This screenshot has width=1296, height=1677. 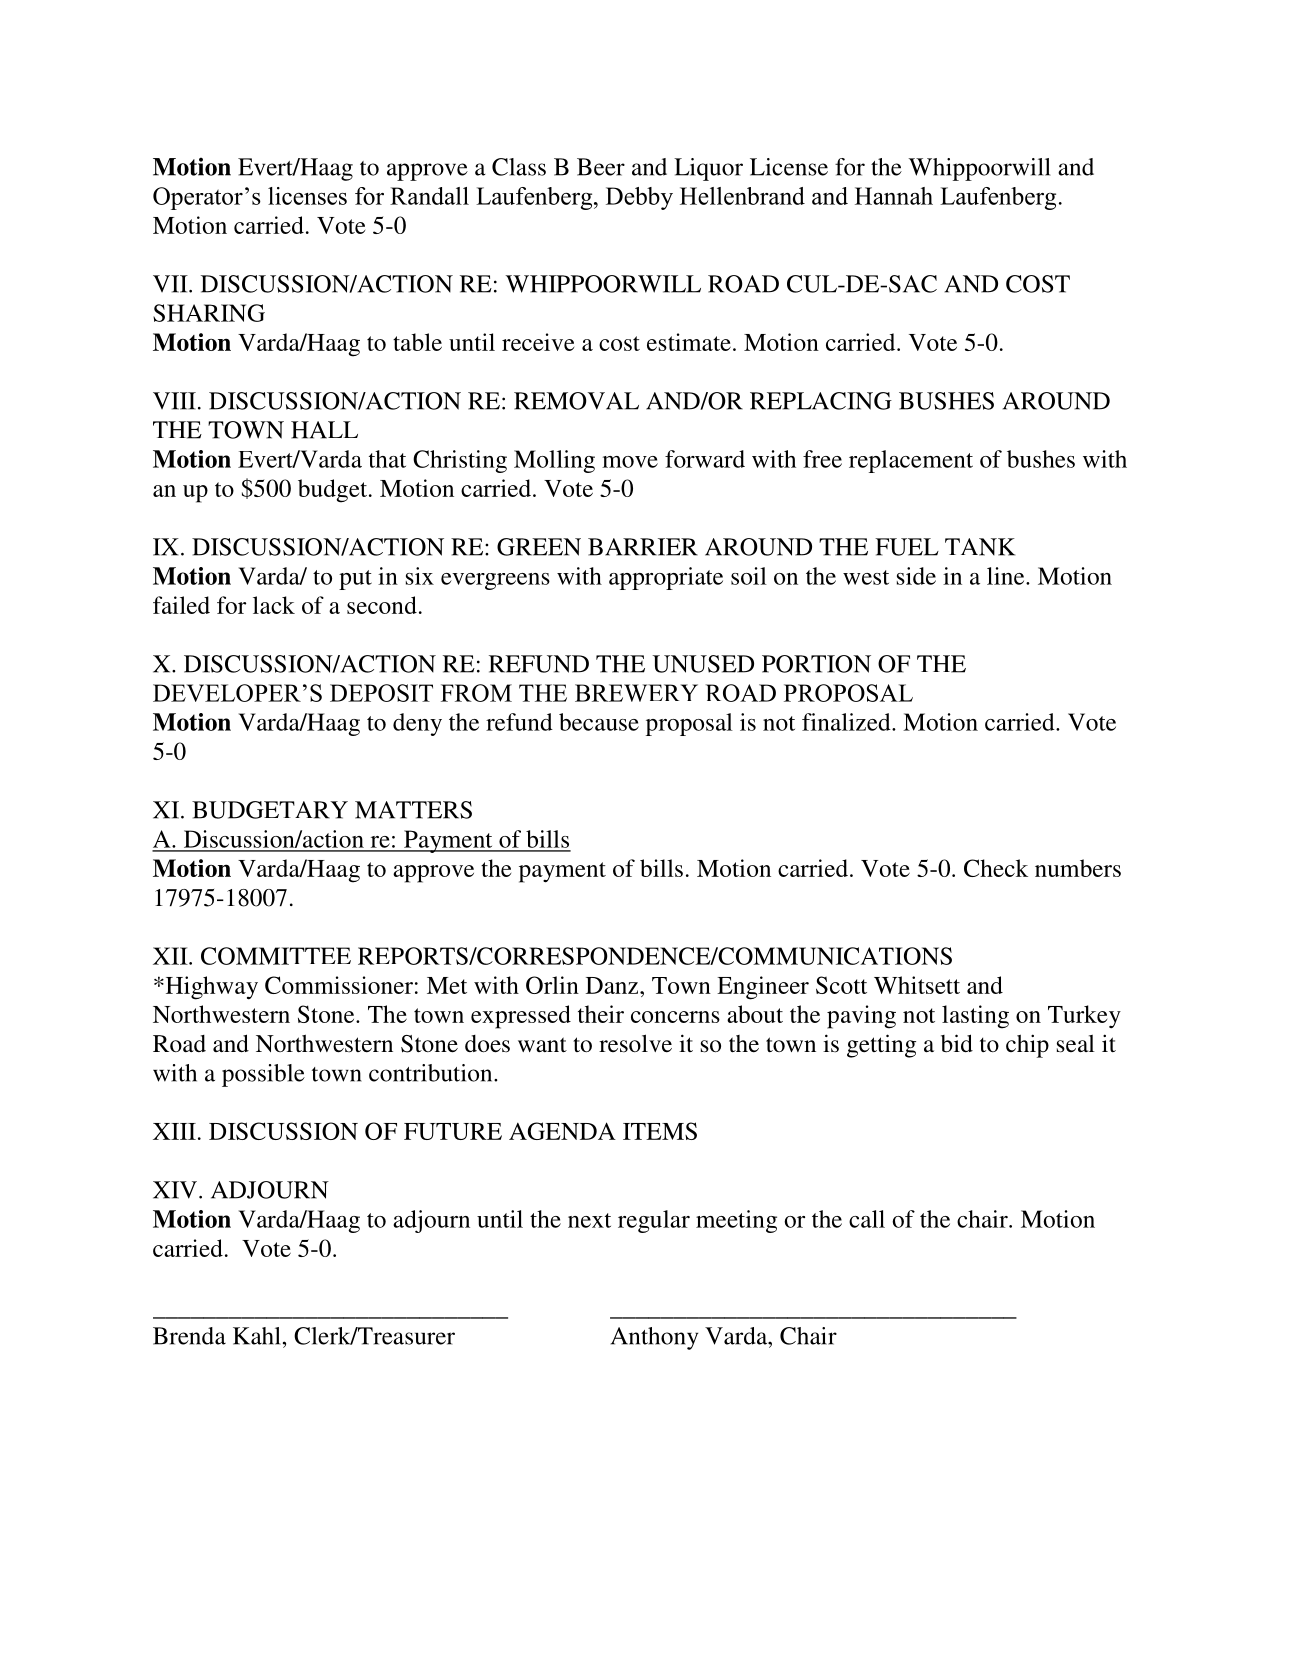 I want to click on resolve, so click(x=635, y=1043).
